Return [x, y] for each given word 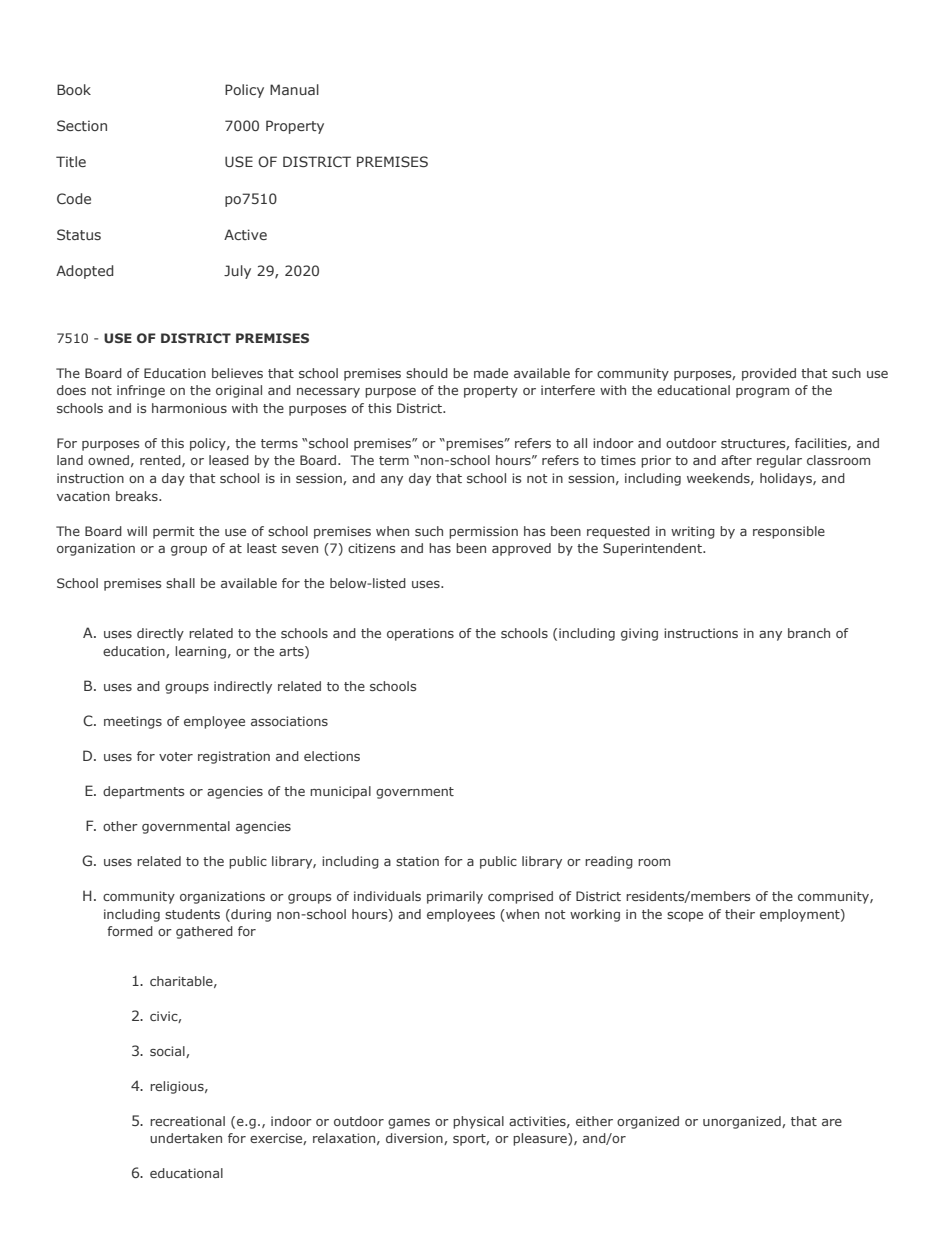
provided [769, 374]
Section [82, 125]
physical [478, 1122]
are [832, 1122]
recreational [187, 1121]
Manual [294, 89]
